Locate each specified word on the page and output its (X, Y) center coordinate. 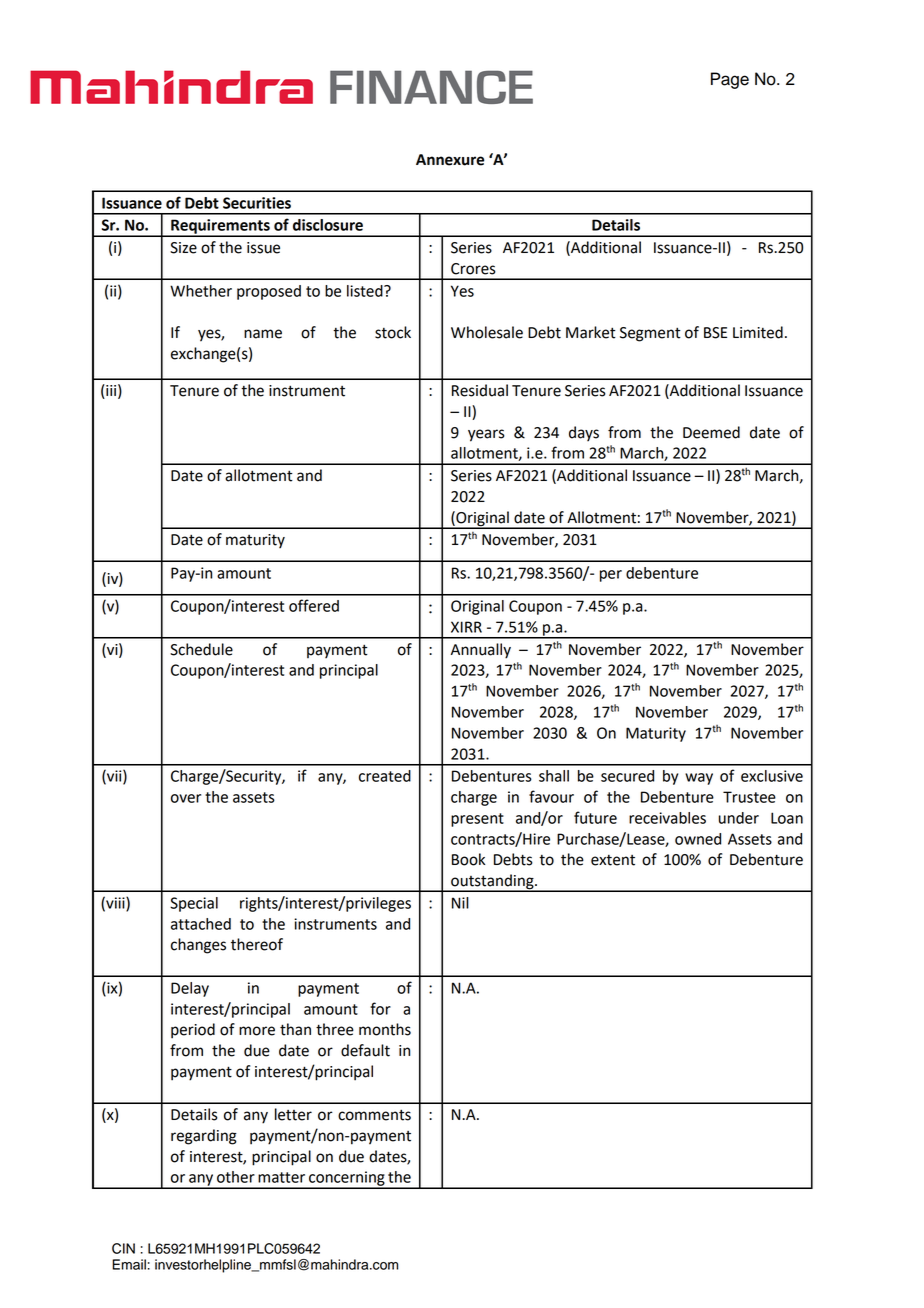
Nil (460, 903)
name (263, 334)
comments (374, 1115)
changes (198, 946)
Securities (257, 203)
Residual (480, 390)
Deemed (711, 432)
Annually (481, 651)
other (236, 1177)
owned (698, 839)
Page (730, 80)
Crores (473, 269)
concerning (347, 1179)
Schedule (201, 649)
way (699, 779)
